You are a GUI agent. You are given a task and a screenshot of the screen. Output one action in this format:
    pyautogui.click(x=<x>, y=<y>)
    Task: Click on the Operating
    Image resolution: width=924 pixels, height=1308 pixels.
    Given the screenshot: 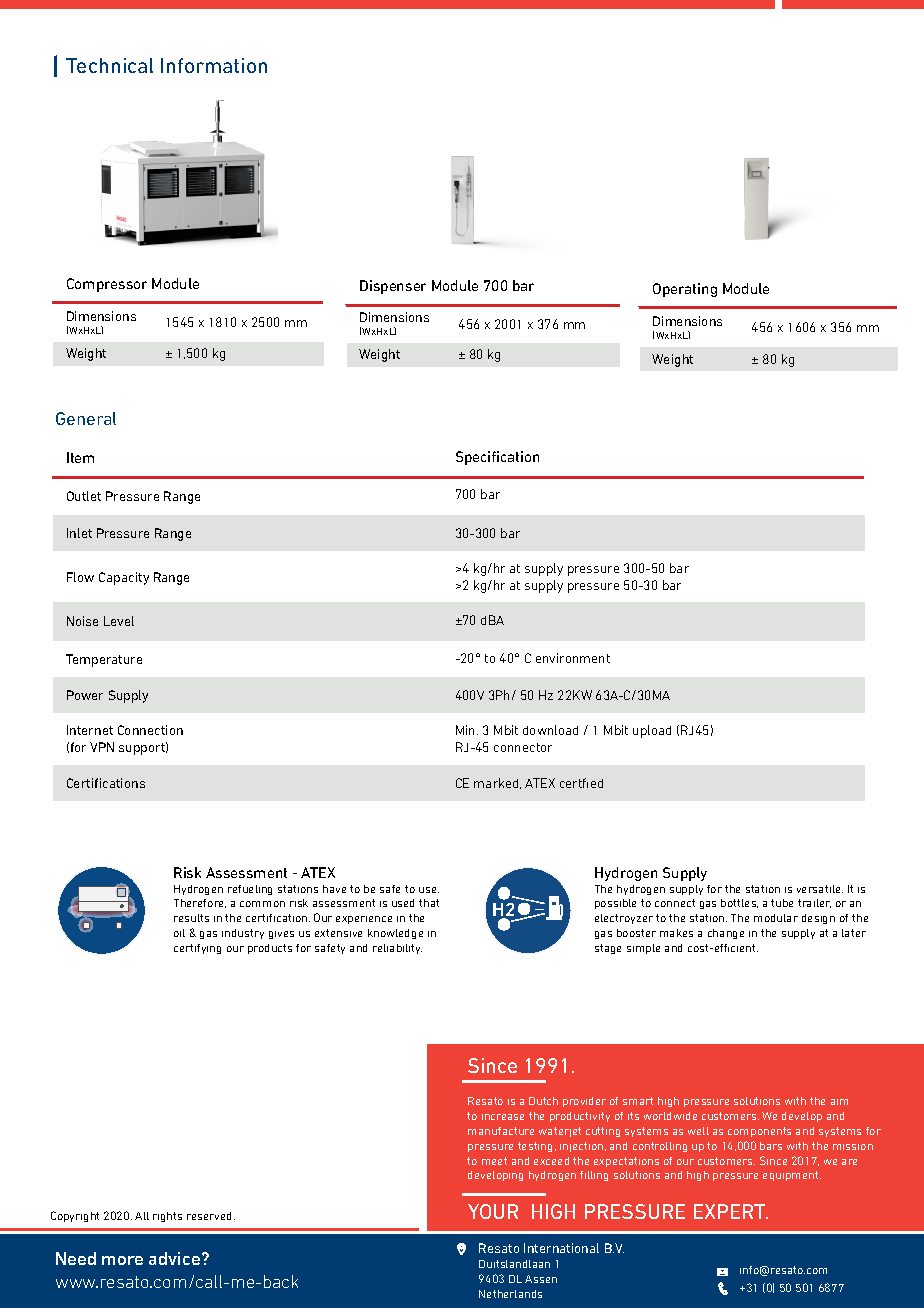 What is the action you would take?
    pyautogui.click(x=685, y=290)
